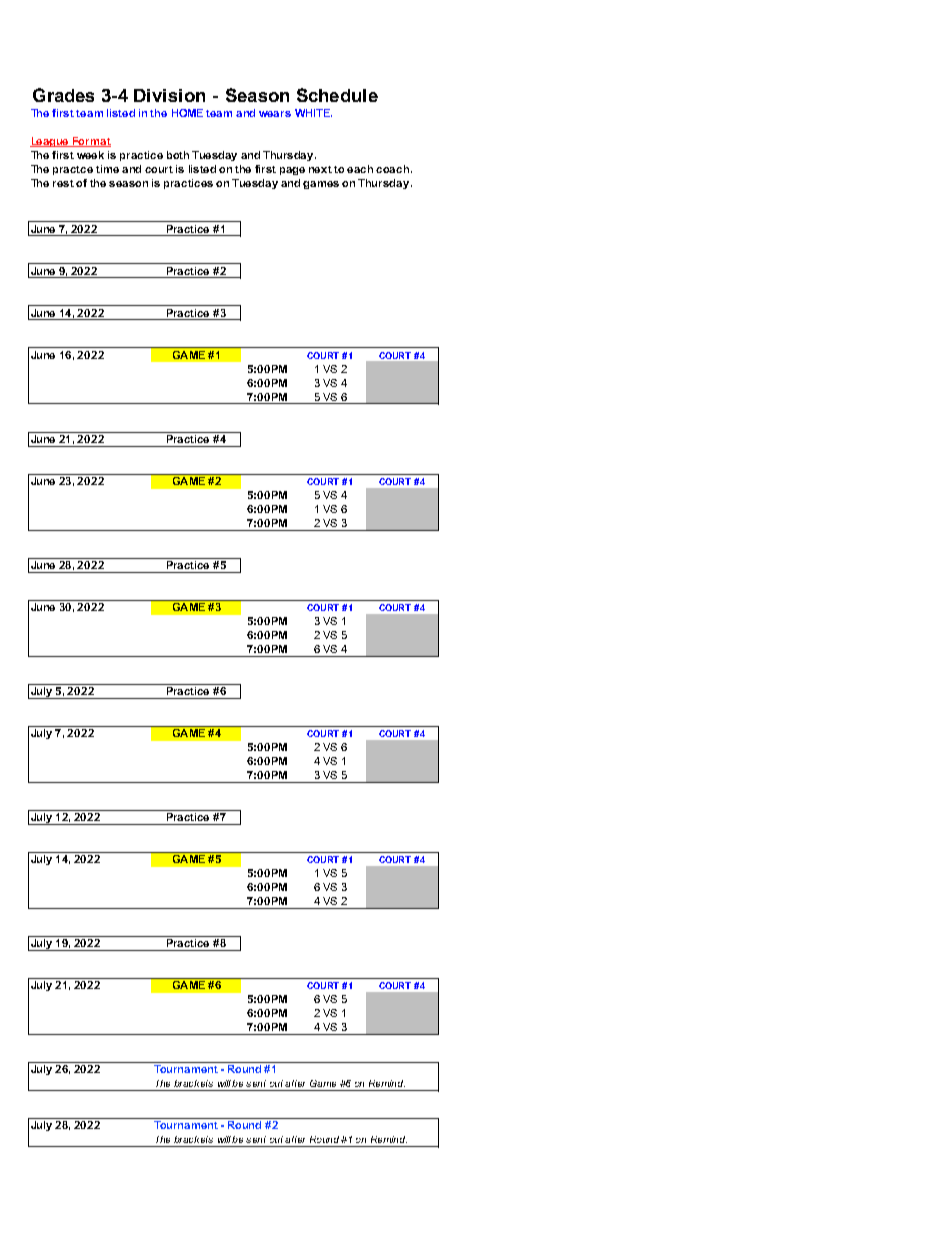  I want to click on Grades, so click(63, 95).
